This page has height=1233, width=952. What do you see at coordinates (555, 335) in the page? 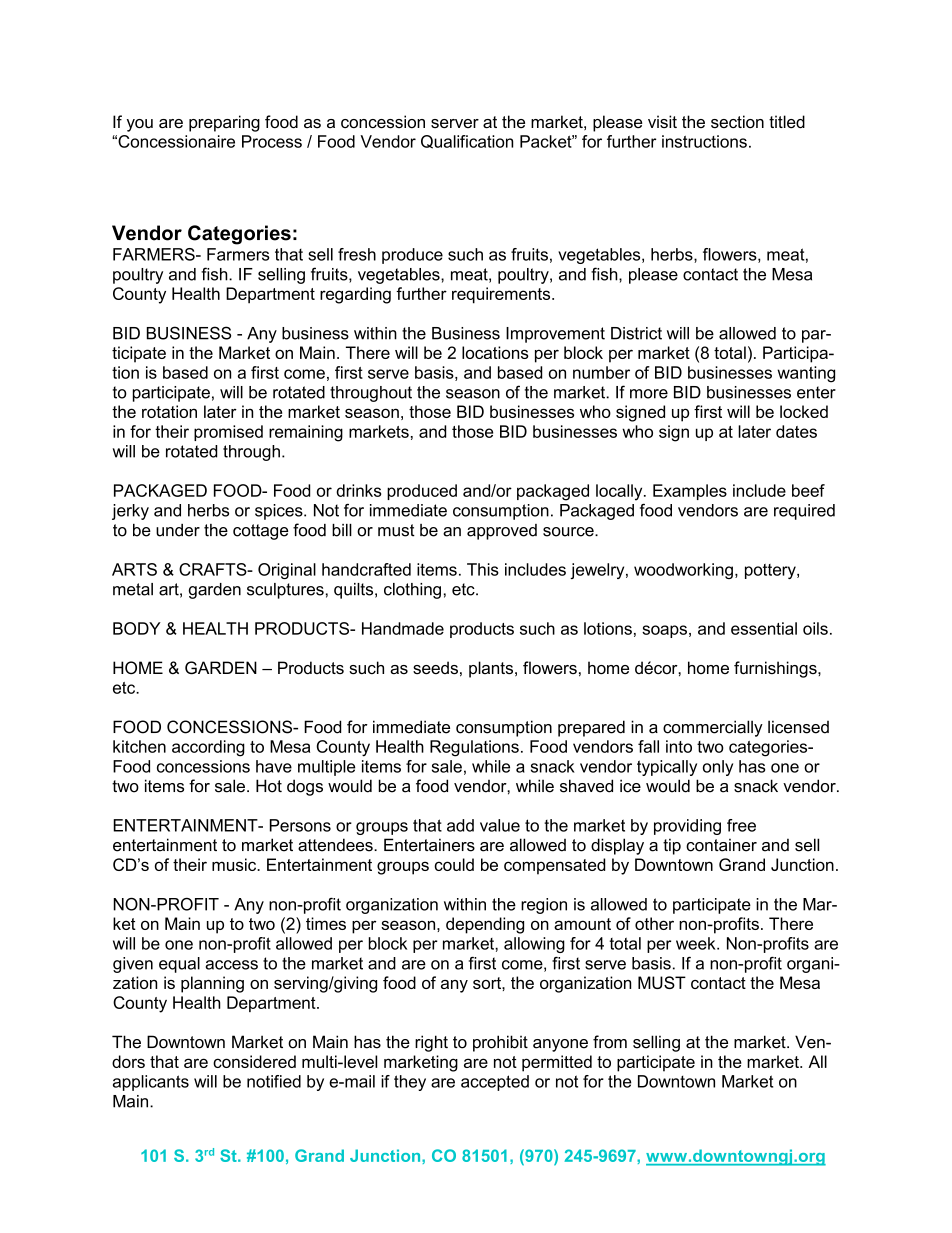
I see `Improvement` at bounding box center [555, 335].
